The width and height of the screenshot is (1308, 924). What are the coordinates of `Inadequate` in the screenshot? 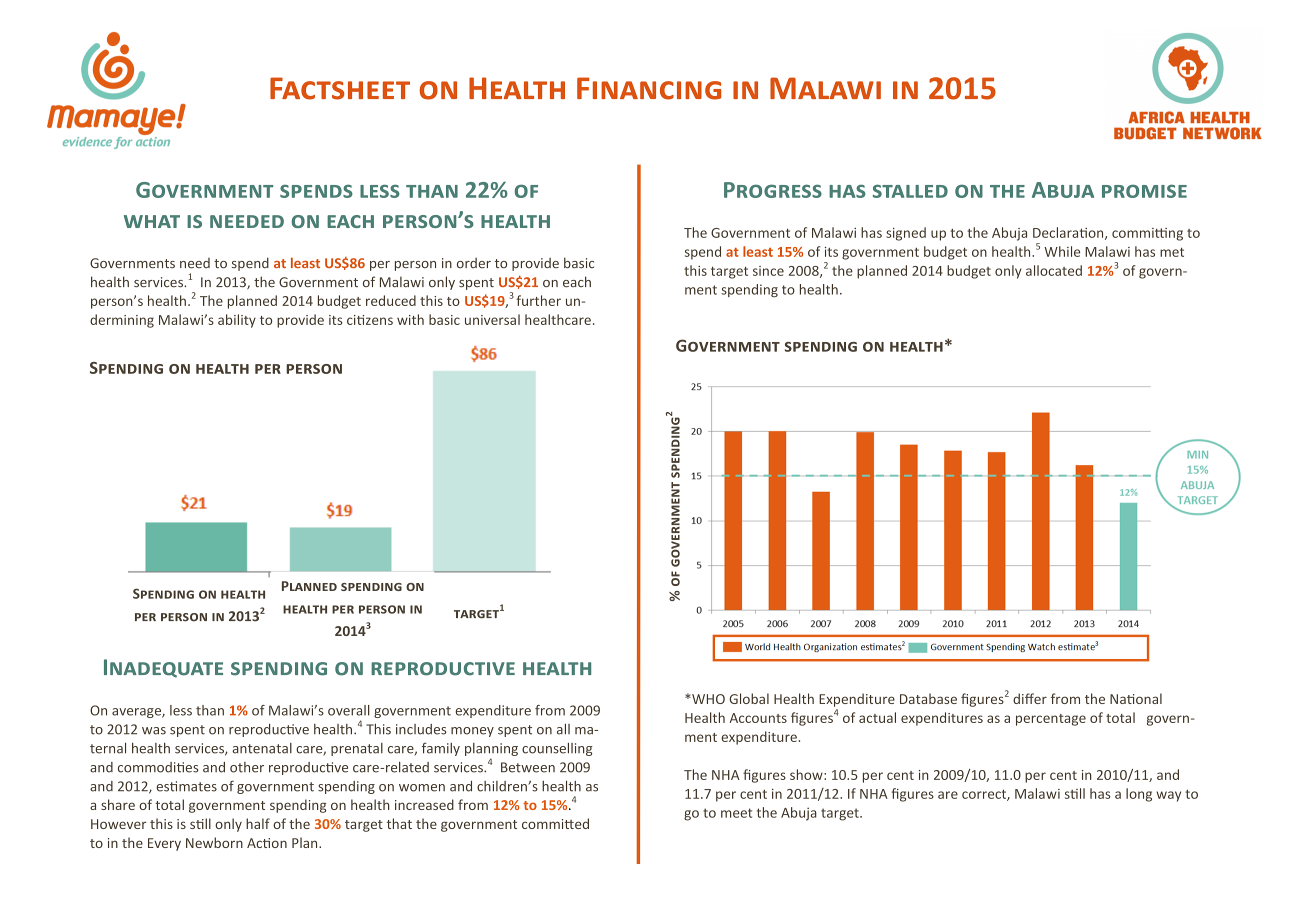 It's located at (163, 668).
